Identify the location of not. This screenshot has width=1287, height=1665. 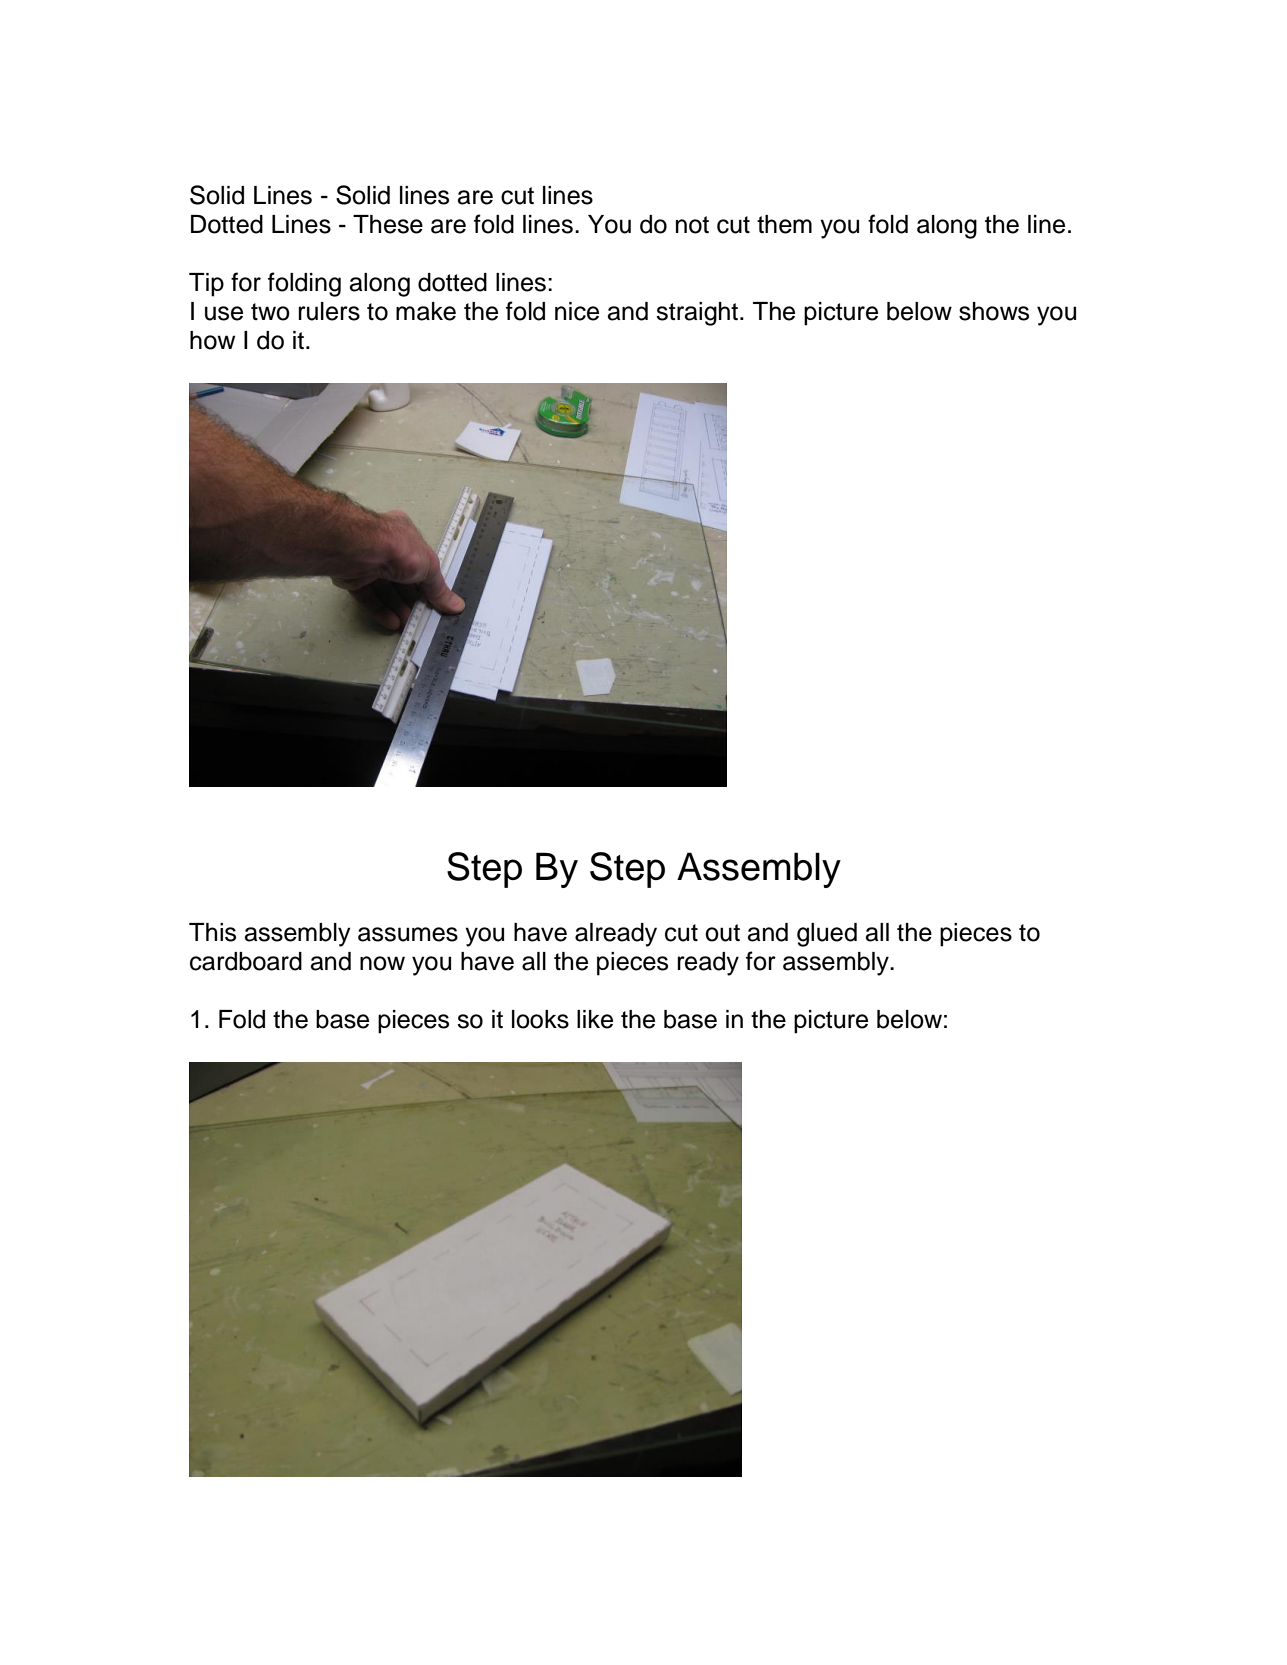
(692, 225).
